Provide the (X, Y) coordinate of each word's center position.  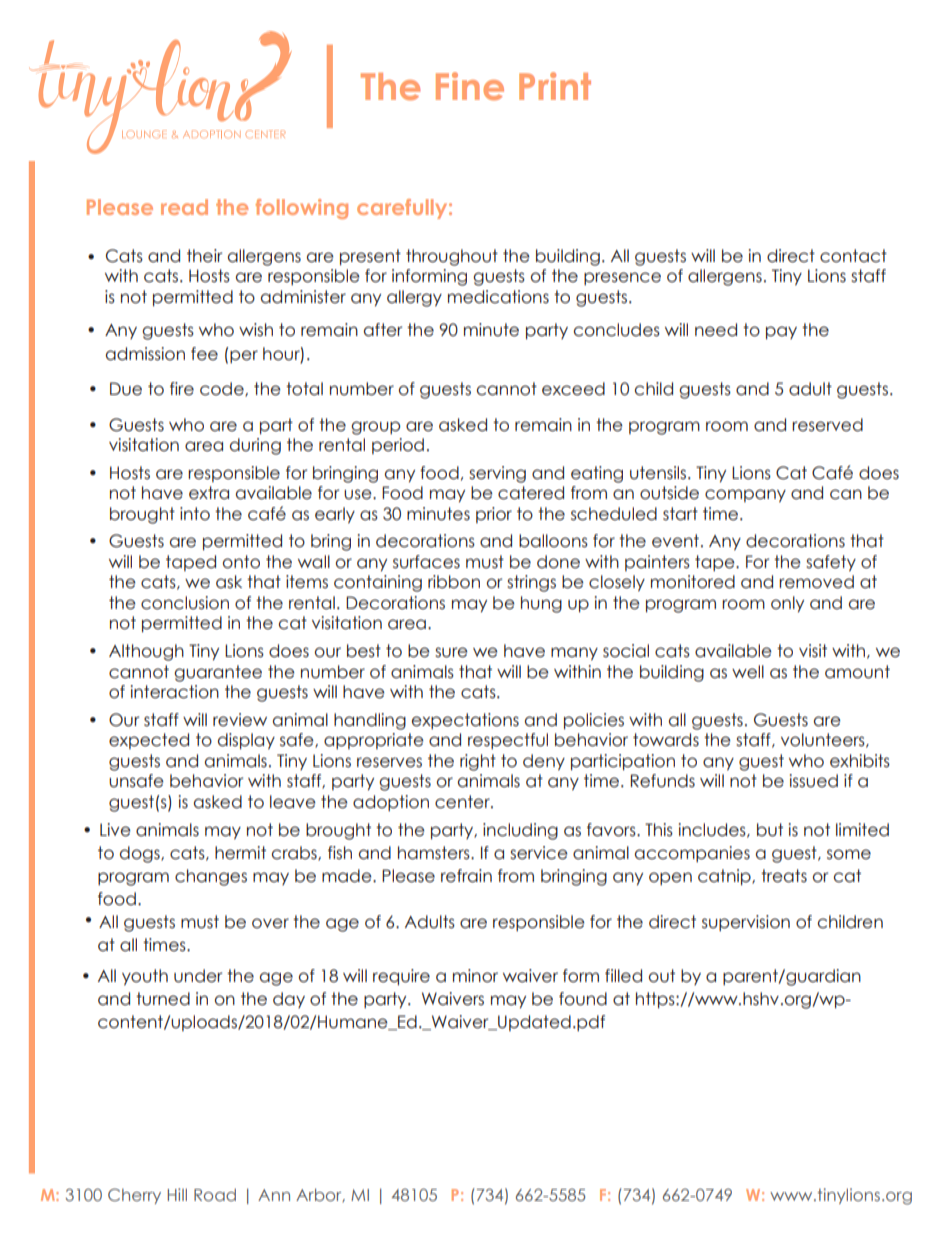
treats (784, 876)
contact (853, 256)
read (184, 207)
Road (215, 1195)
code (223, 389)
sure (451, 652)
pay (781, 332)
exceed (573, 389)
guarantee (218, 673)
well (748, 672)
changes (211, 877)
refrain (466, 876)
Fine (470, 86)
